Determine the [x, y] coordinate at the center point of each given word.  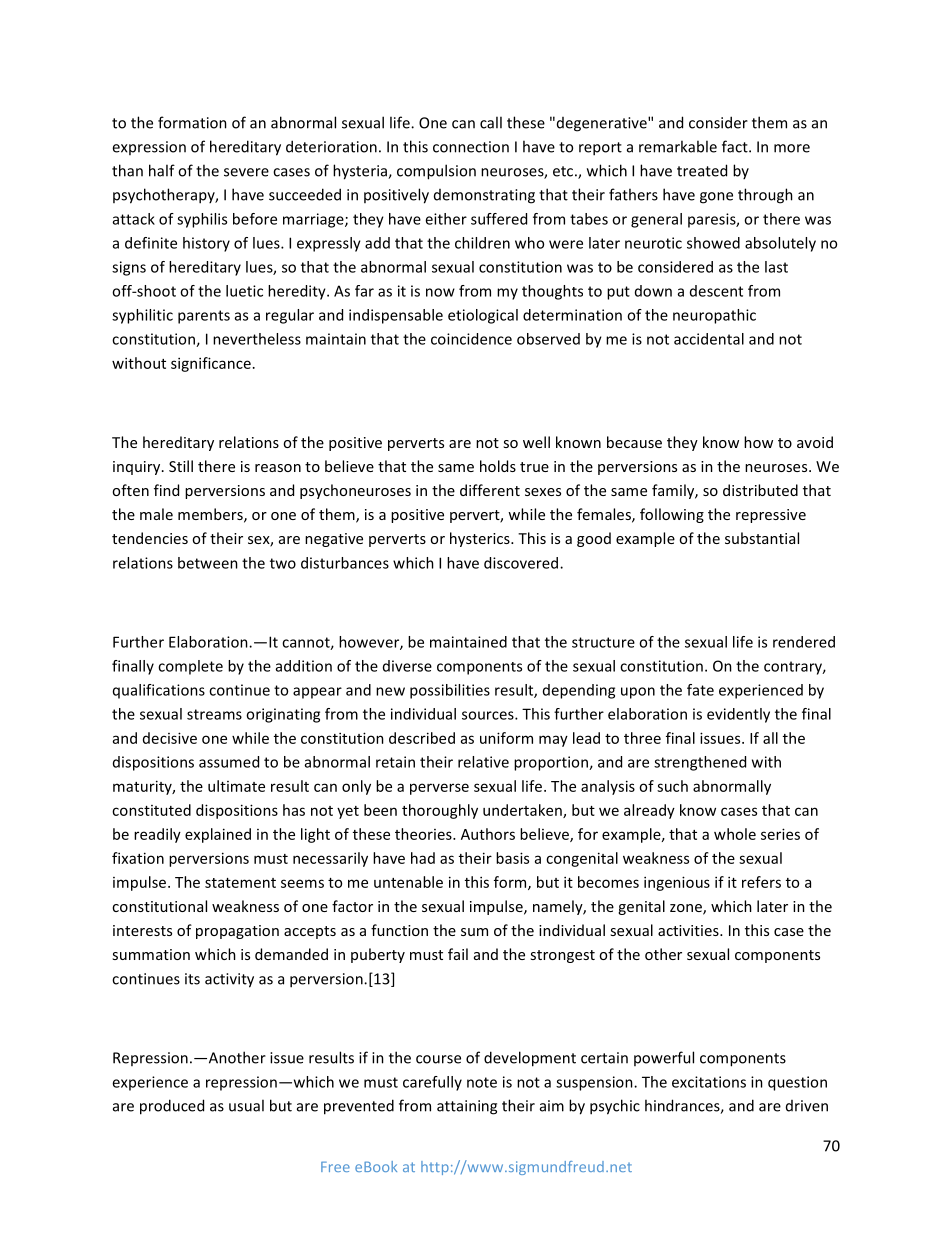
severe [246, 172]
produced [172, 1107]
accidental [709, 339]
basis [512, 858]
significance [211, 364]
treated [702, 170]
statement [240, 883]
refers [761, 882]
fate [700, 690]
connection [471, 147]
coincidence [471, 339]
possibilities [450, 691]
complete [190, 667]
